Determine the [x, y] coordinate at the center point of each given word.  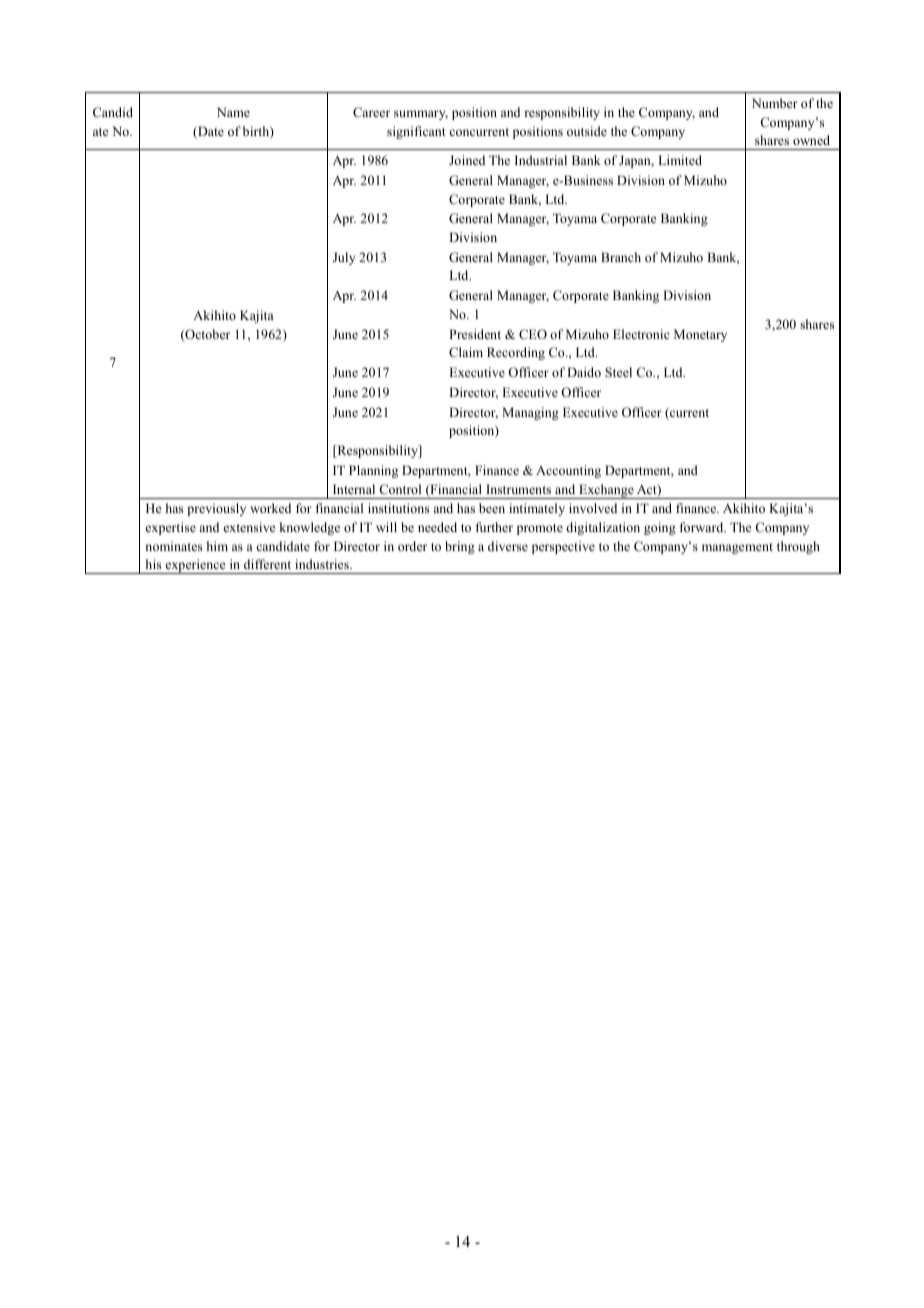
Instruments [518, 489]
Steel [618, 372]
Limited [680, 160]
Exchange [606, 491]
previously [216, 509]
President [475, 334]
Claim [466, 352]
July [344, 258]
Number [775, 103]
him [217, 546]
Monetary [700, 335]
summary [421, 115]
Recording [516, 353]
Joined [467, 160]
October [206, 335]
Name [233, 112]
